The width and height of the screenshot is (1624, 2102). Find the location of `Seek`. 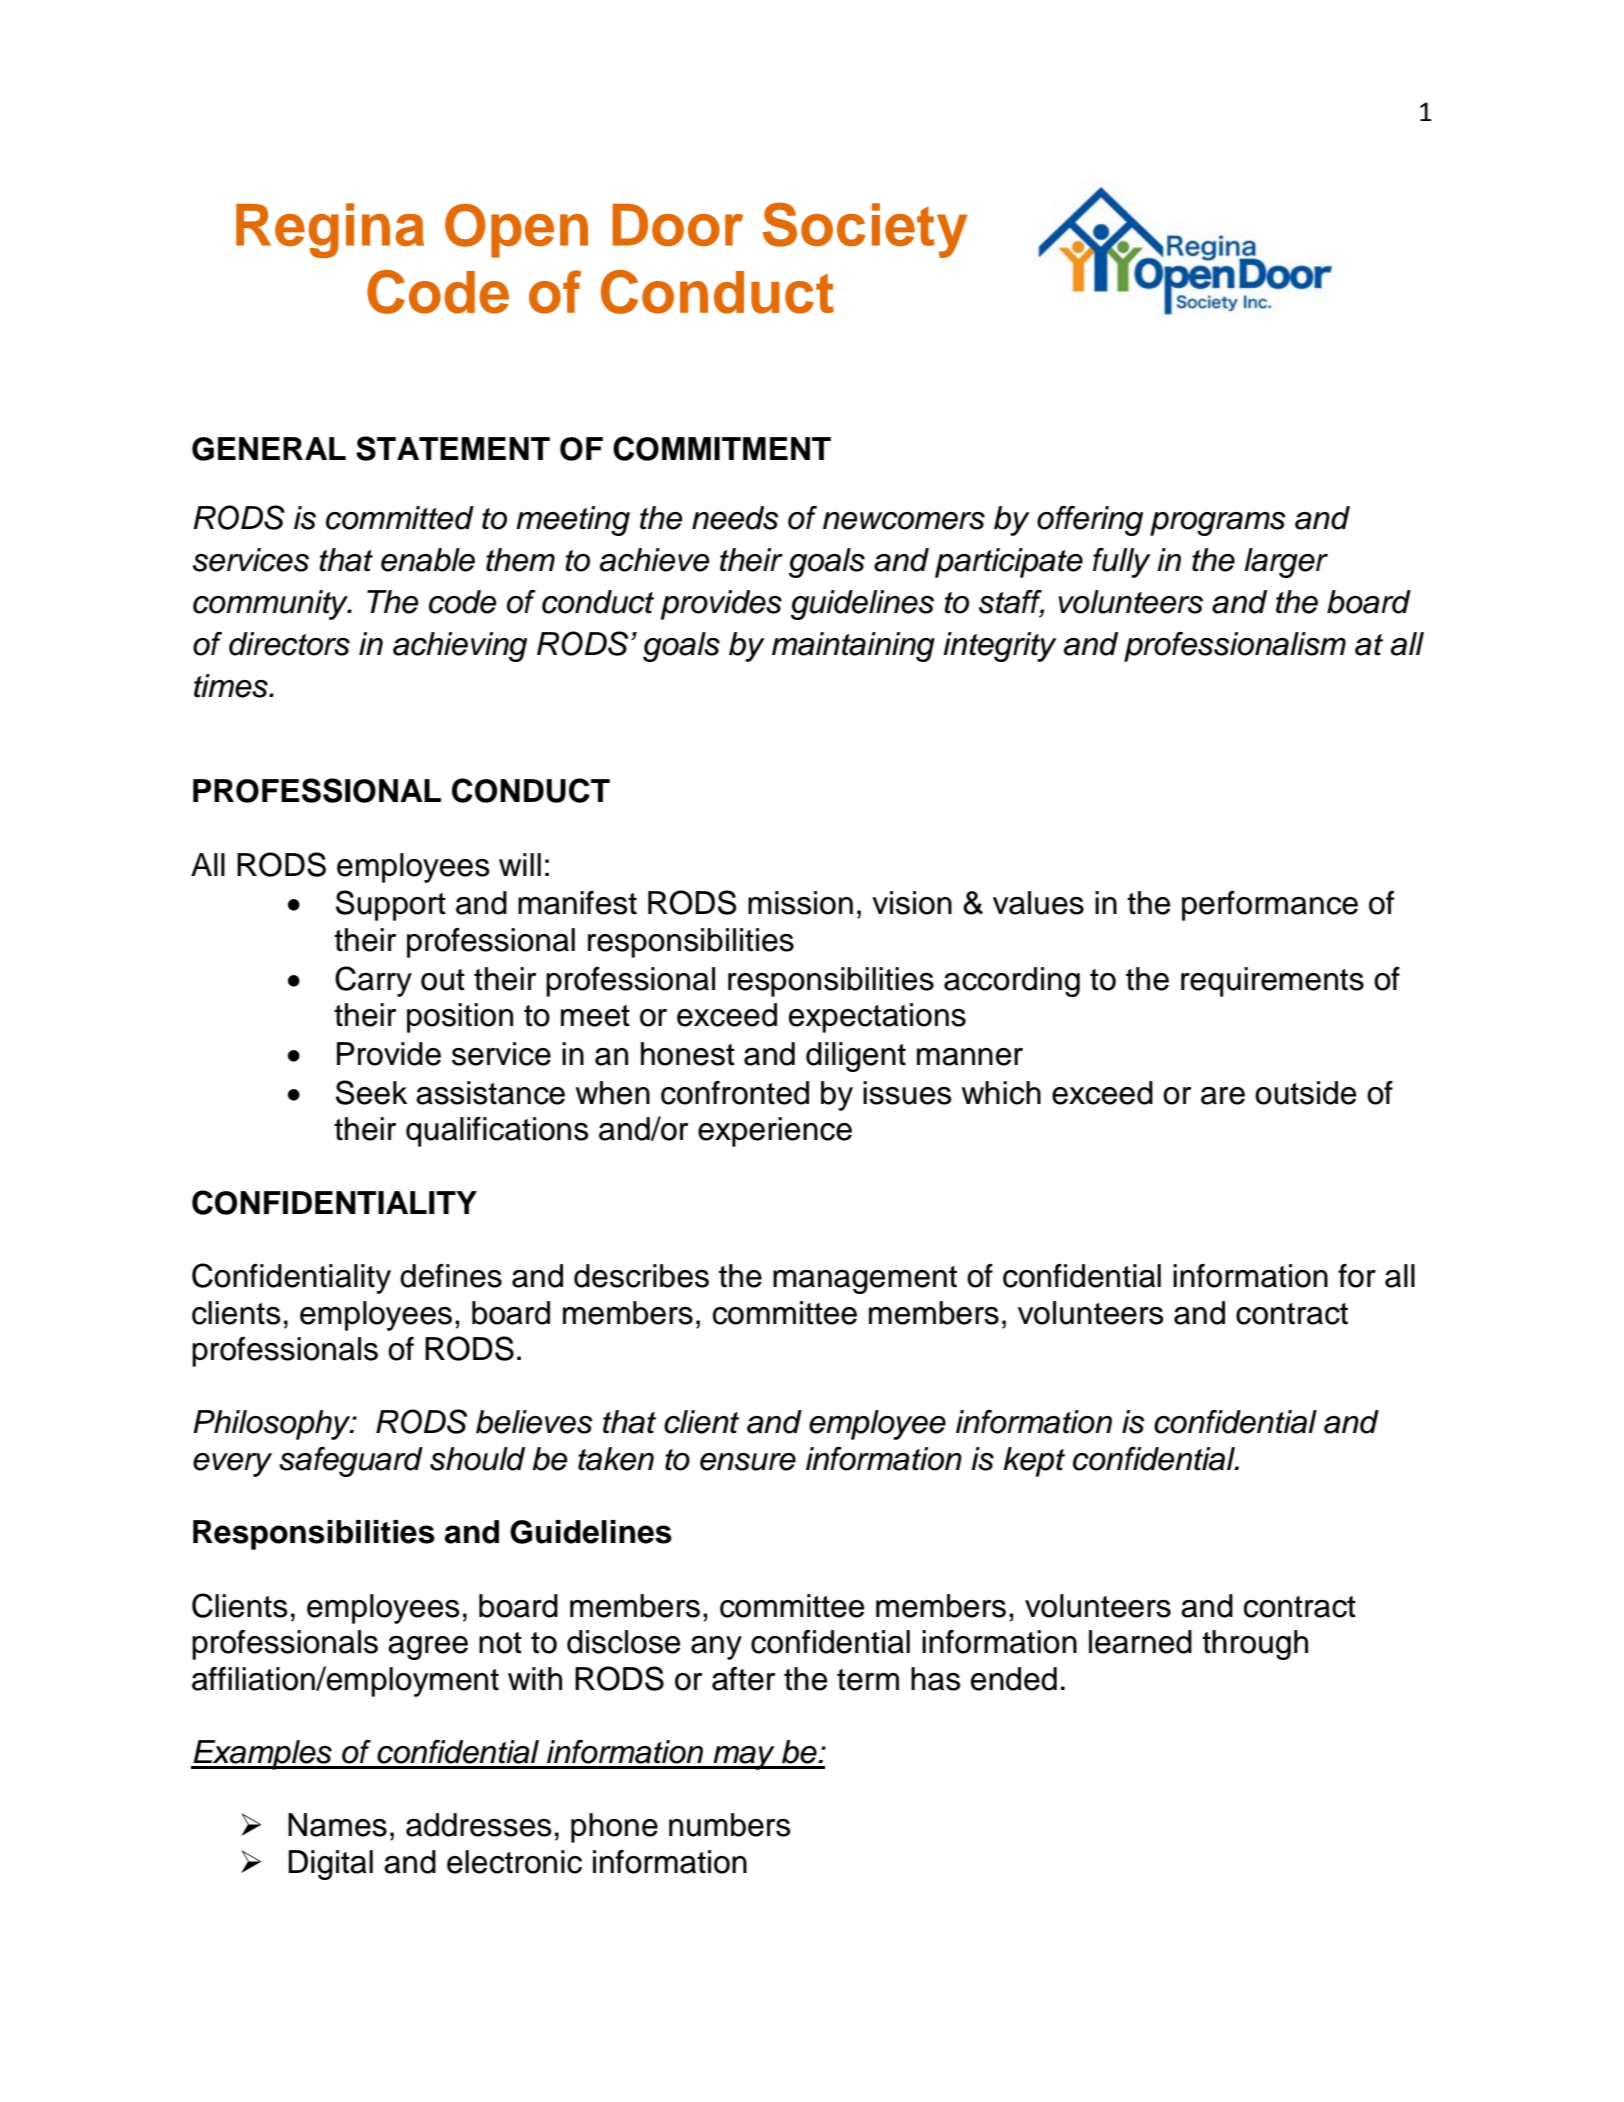

Seek is located at coordinates (371, 1092).
